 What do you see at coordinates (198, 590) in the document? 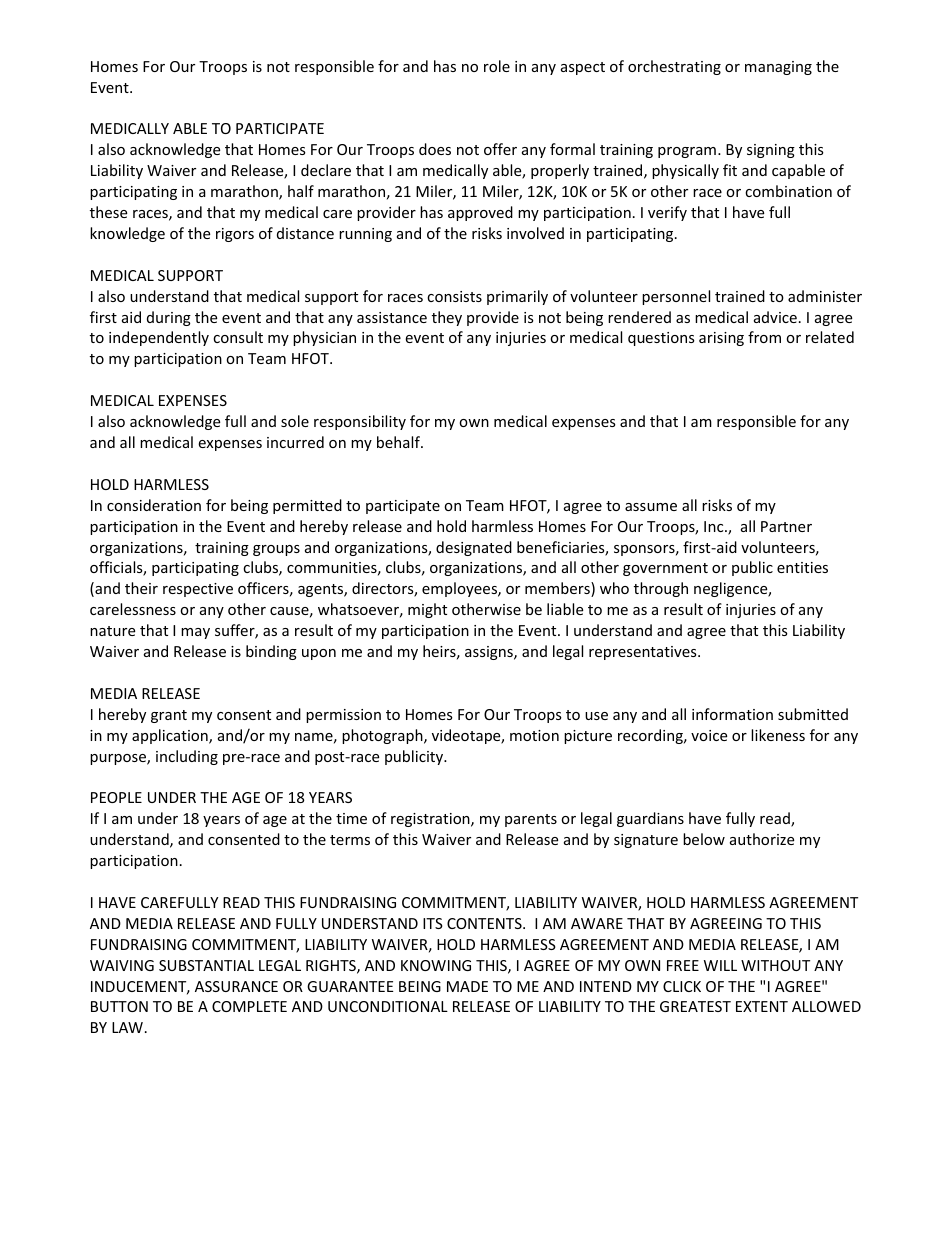
I see `respective` at bounding box center [198, 590].
